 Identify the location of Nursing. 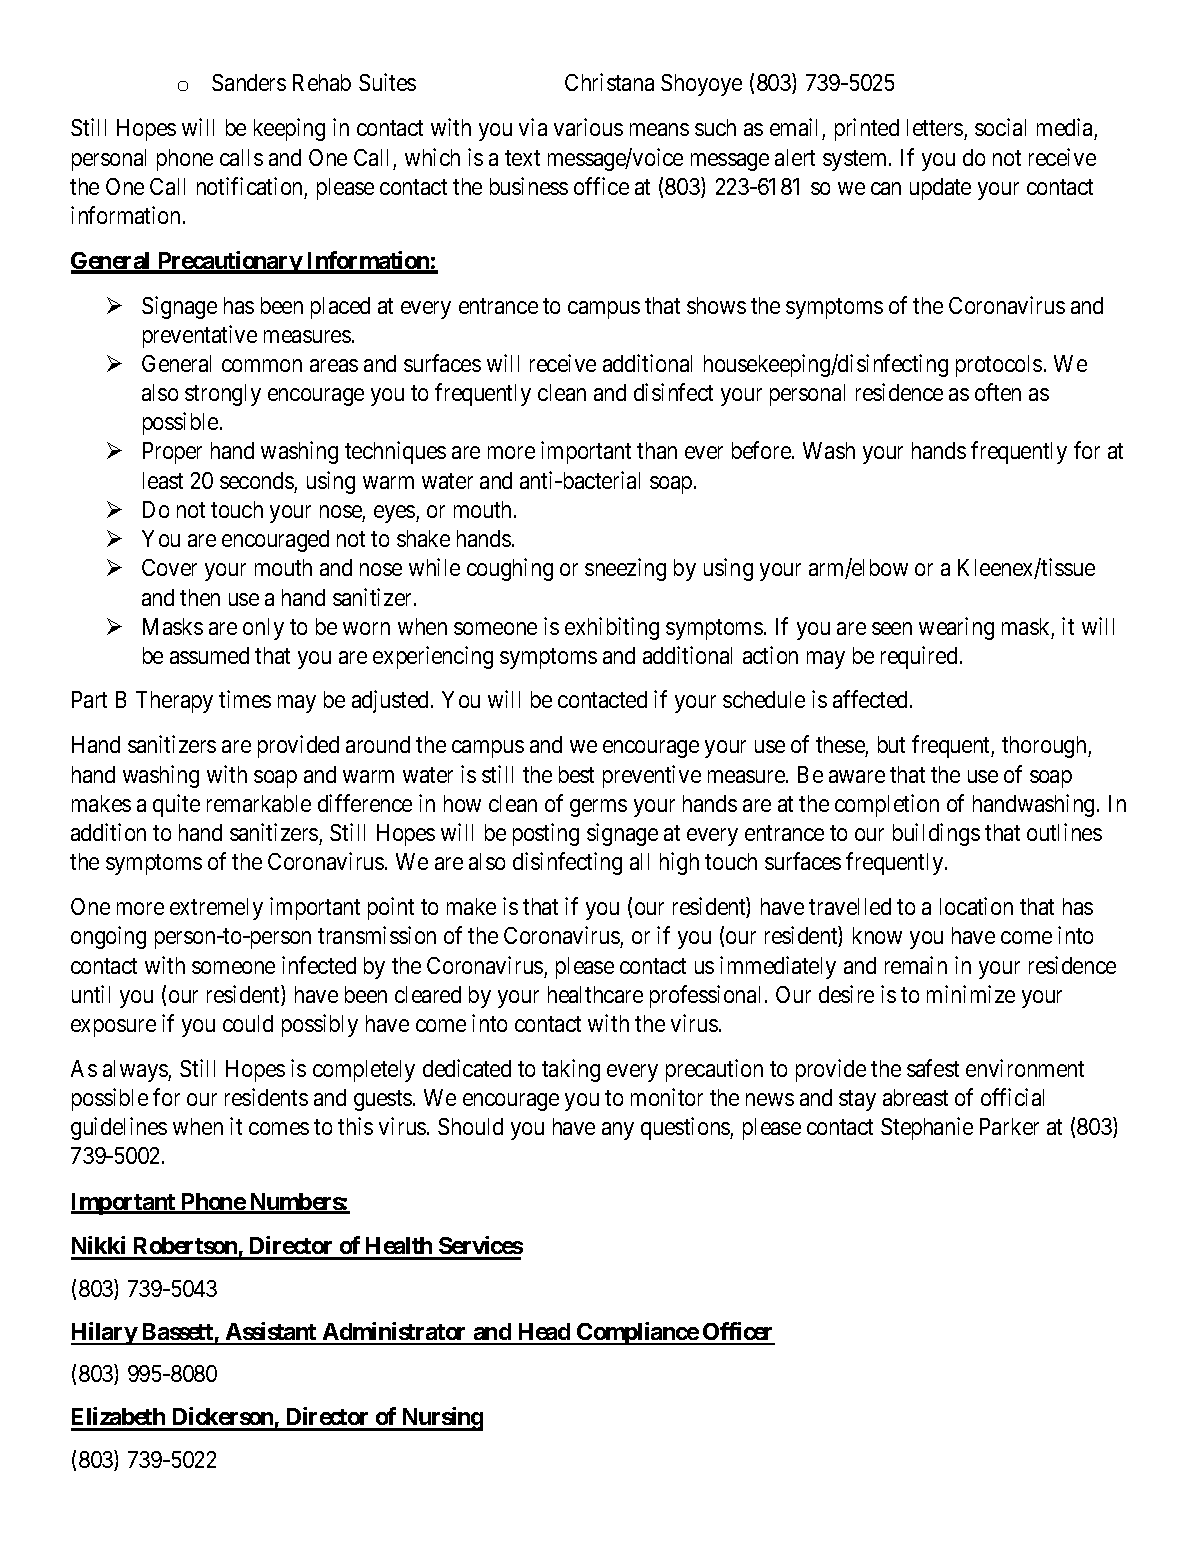
(441, 1419).
